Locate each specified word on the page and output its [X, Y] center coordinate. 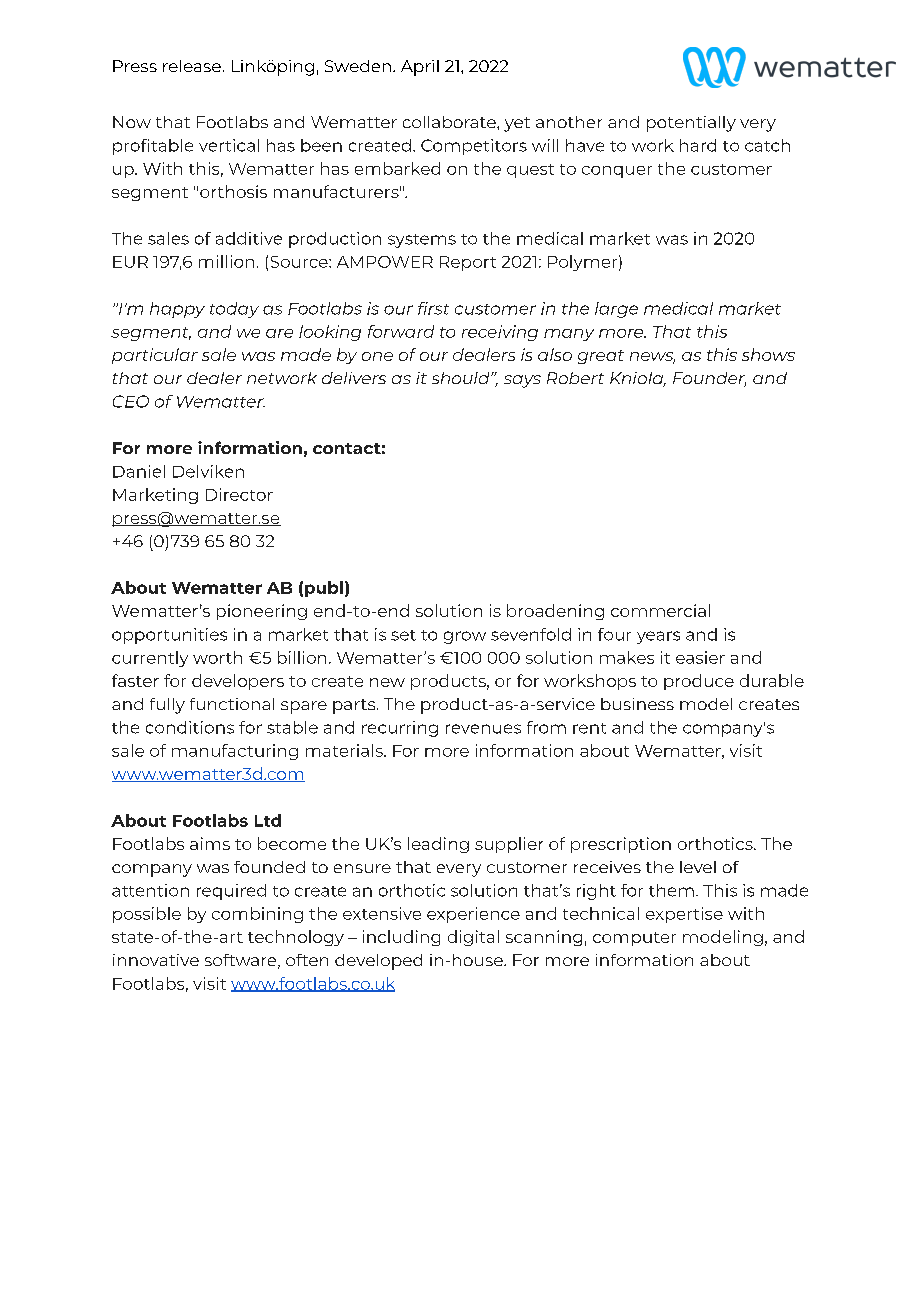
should [462, 378]
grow [465, 637]
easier [700, 657]
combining [257, 915]
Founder [709, 379]
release [192, 66]
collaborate [450, 122]
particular [155, 356]
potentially [691, 124]
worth [217, 657]
